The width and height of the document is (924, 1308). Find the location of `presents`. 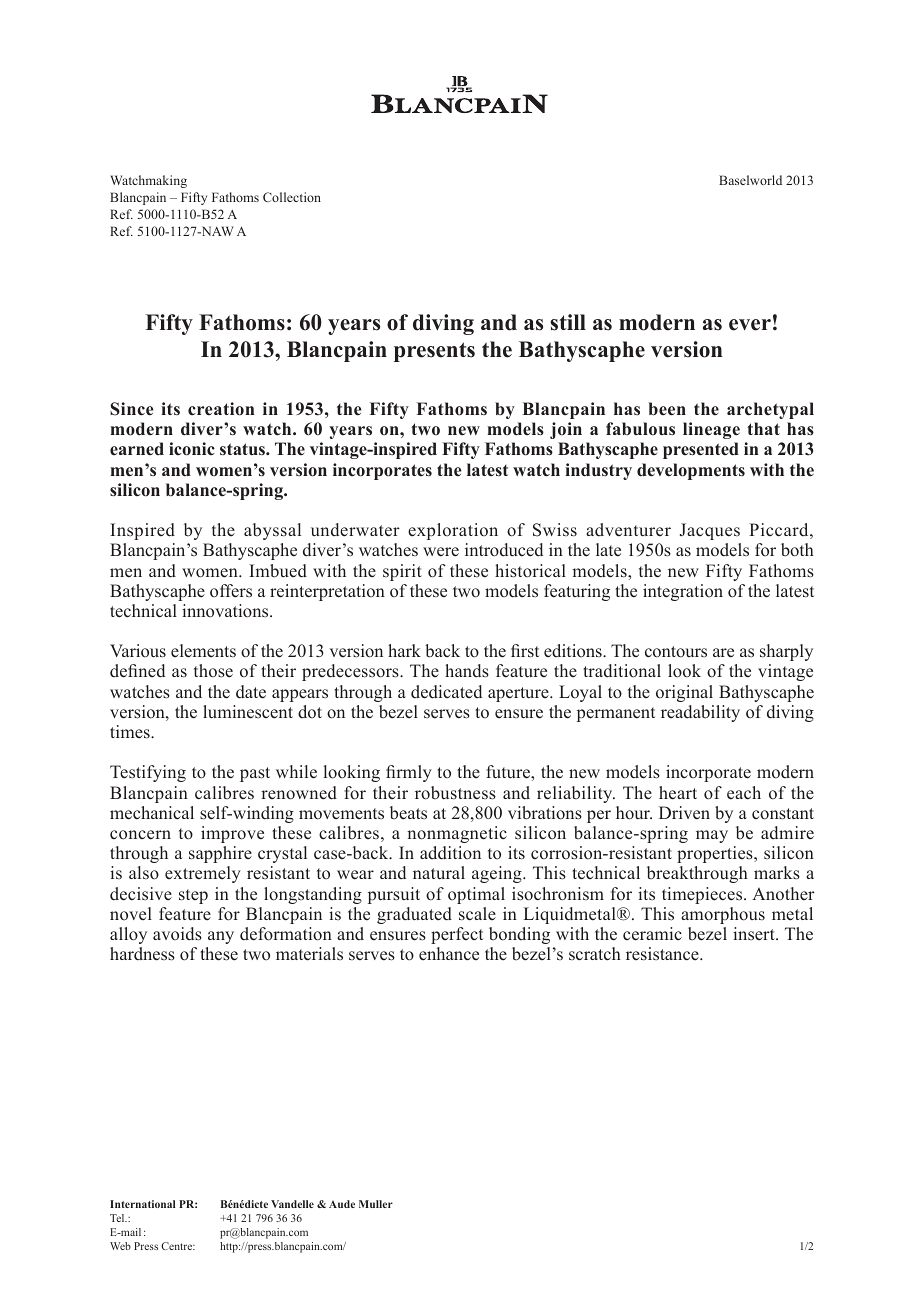

presents is located at coordinates (434, 352).
